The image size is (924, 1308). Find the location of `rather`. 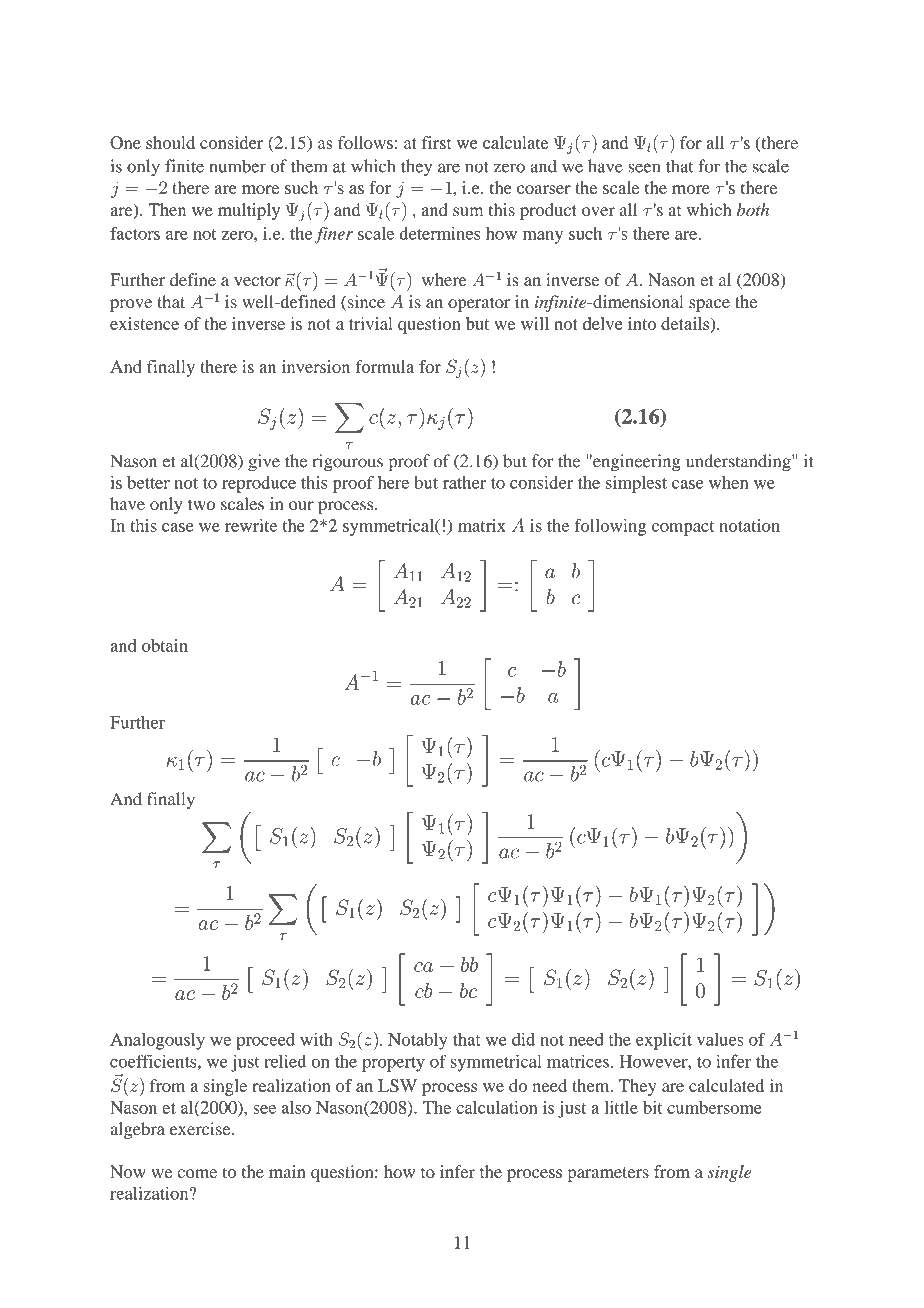

rather is located at coordinates (464, 482).
